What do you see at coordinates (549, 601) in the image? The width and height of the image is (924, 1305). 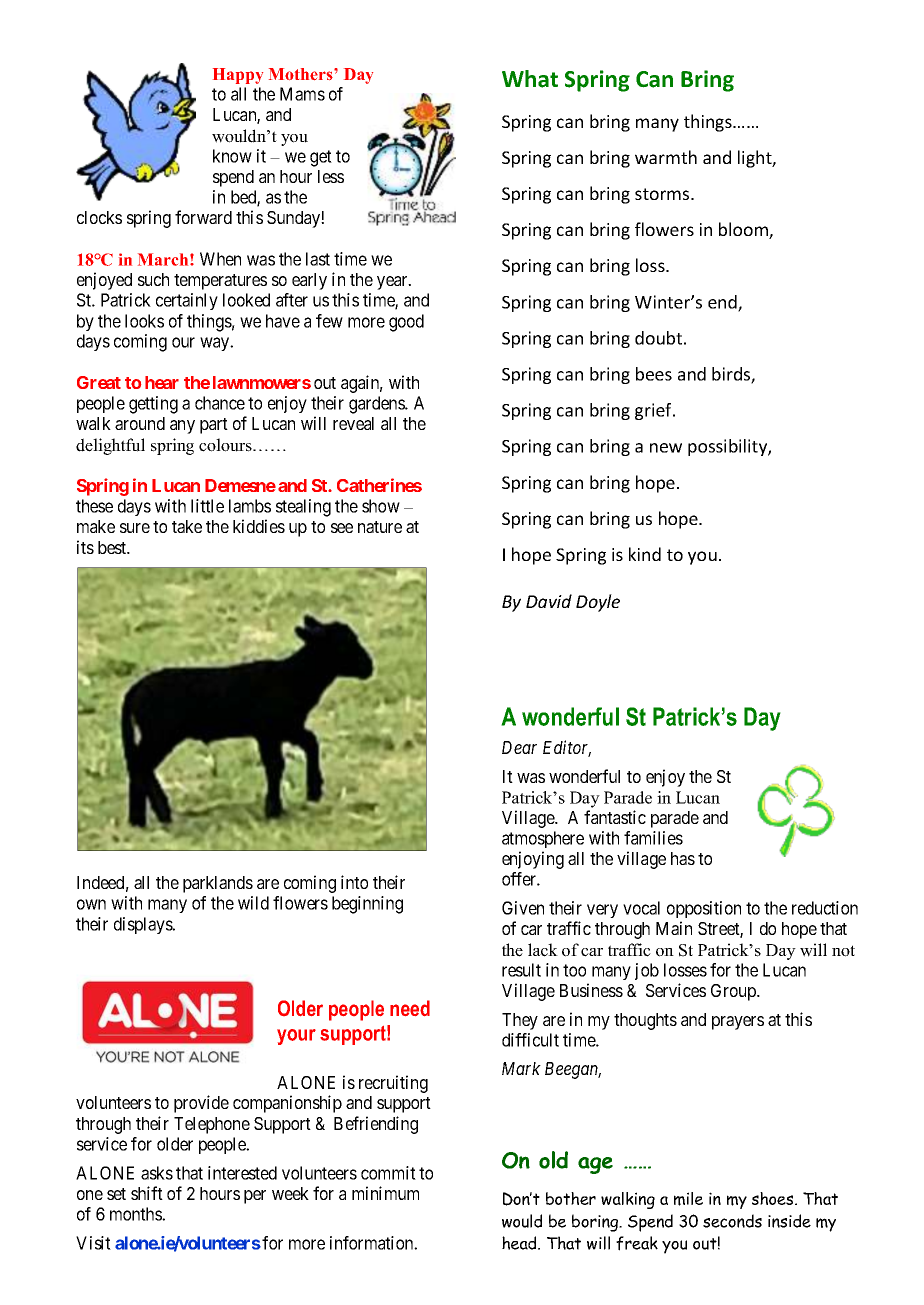 I see `David` at bounding box center [549, 601].
